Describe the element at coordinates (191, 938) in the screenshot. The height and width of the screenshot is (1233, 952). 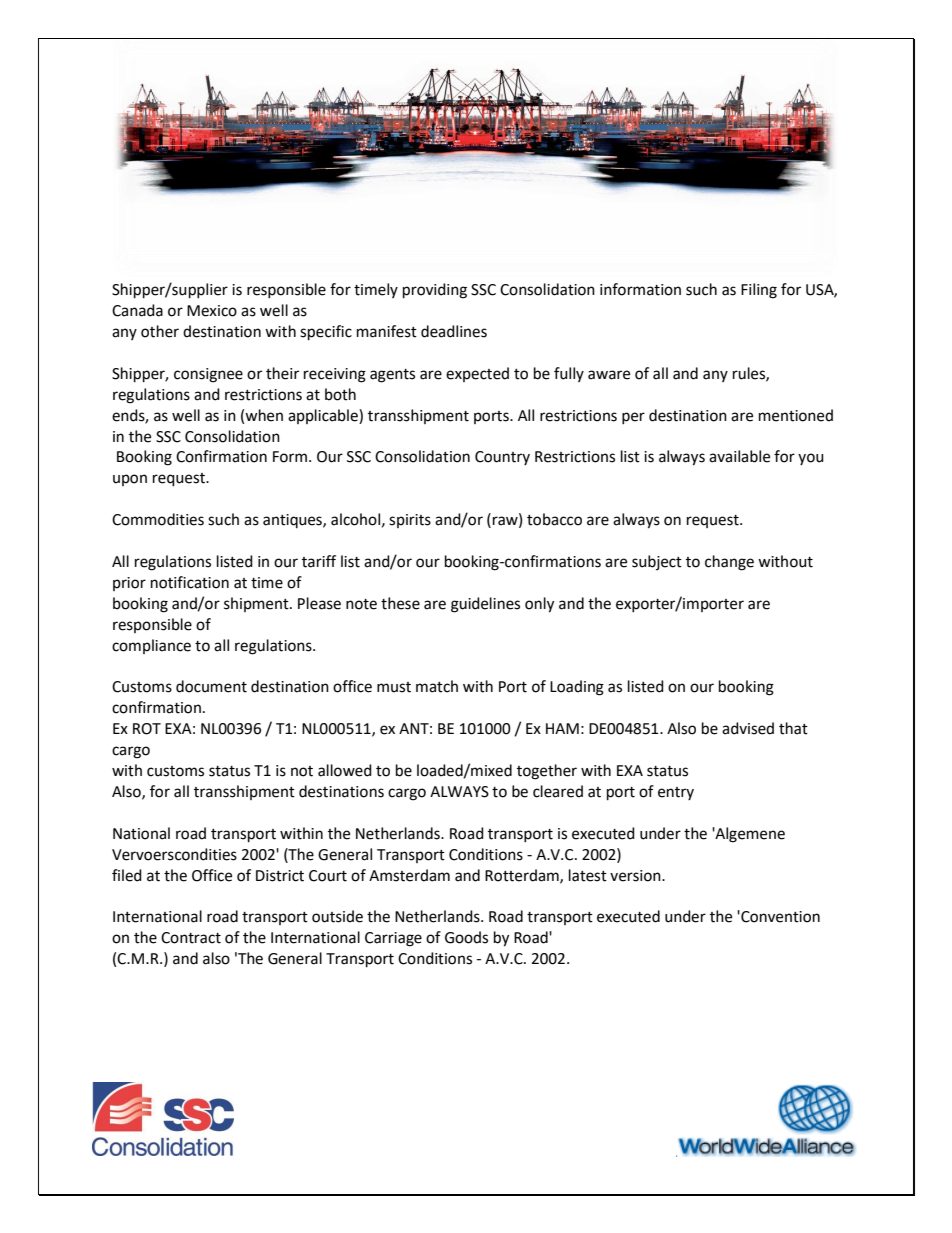
I see `Contract` at that location.
